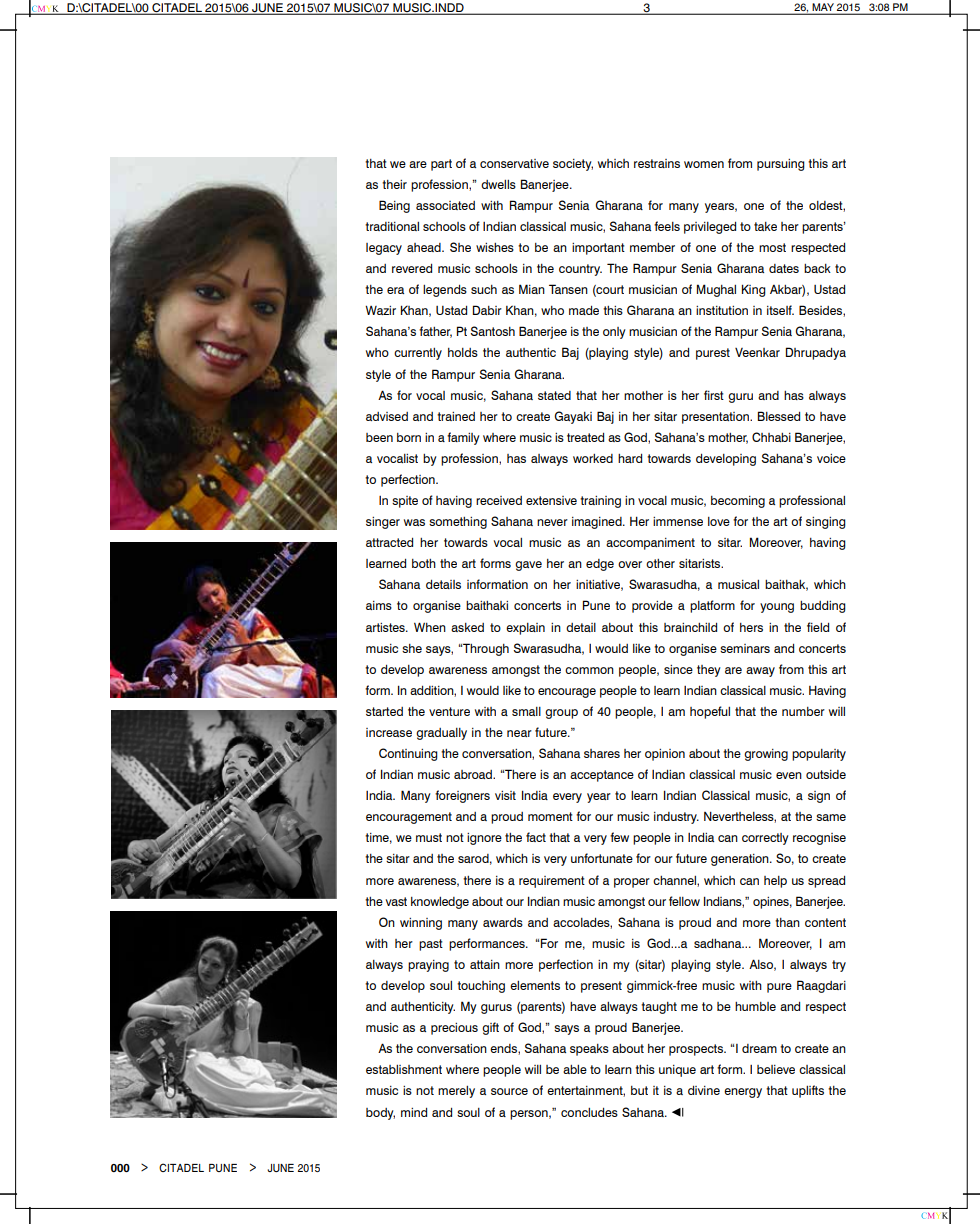 This image has width=980, height=1224. I want to click on concludes, so click(589, 1112).
